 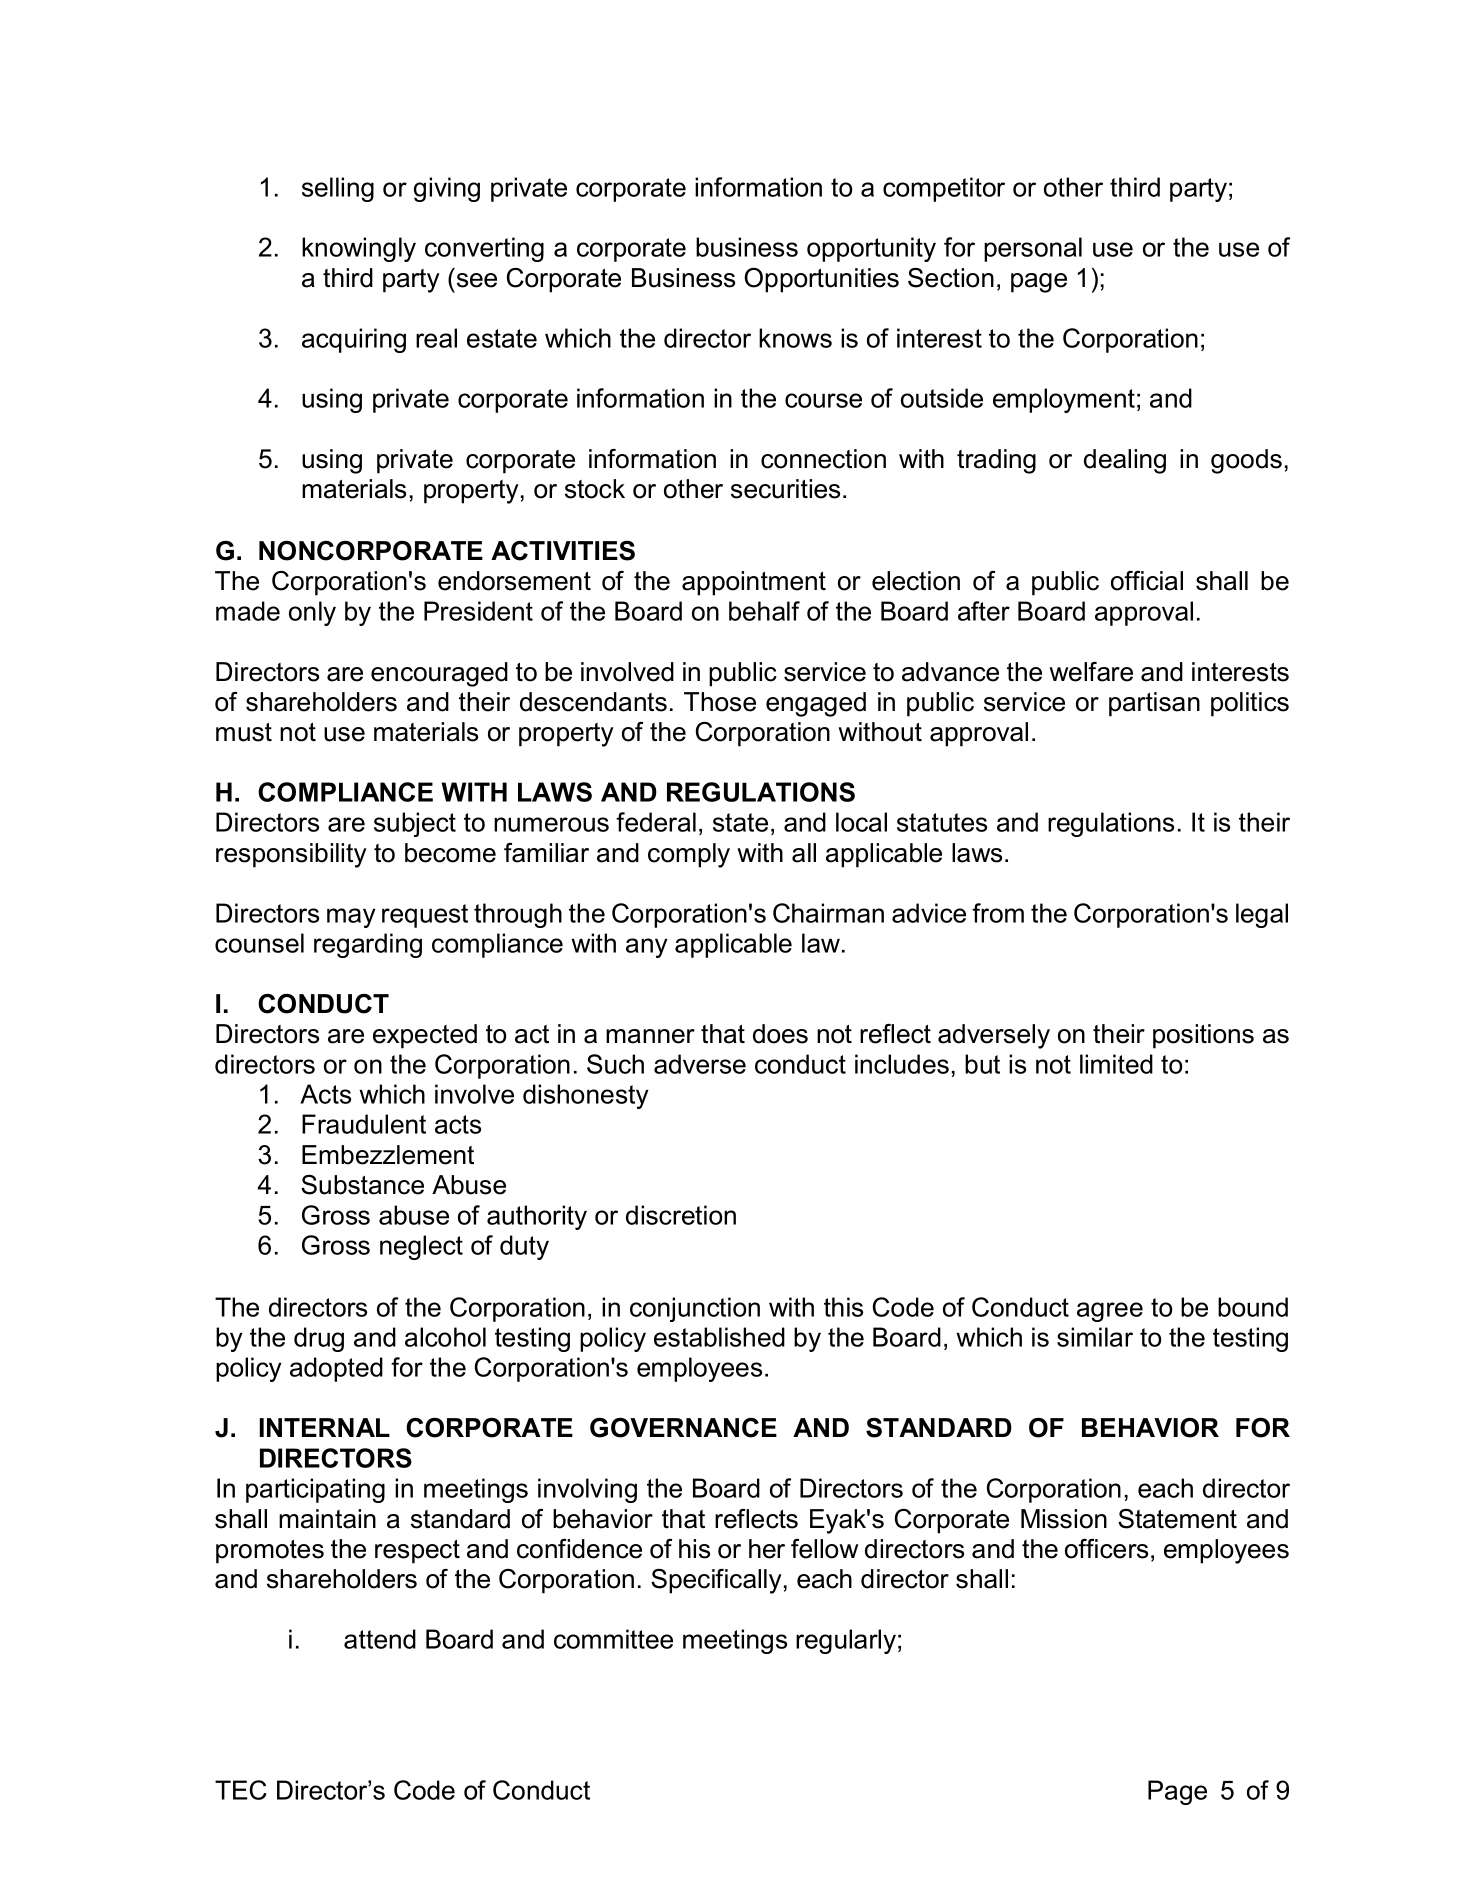 I want to click on knowingly, so click(x=359, y=249).
